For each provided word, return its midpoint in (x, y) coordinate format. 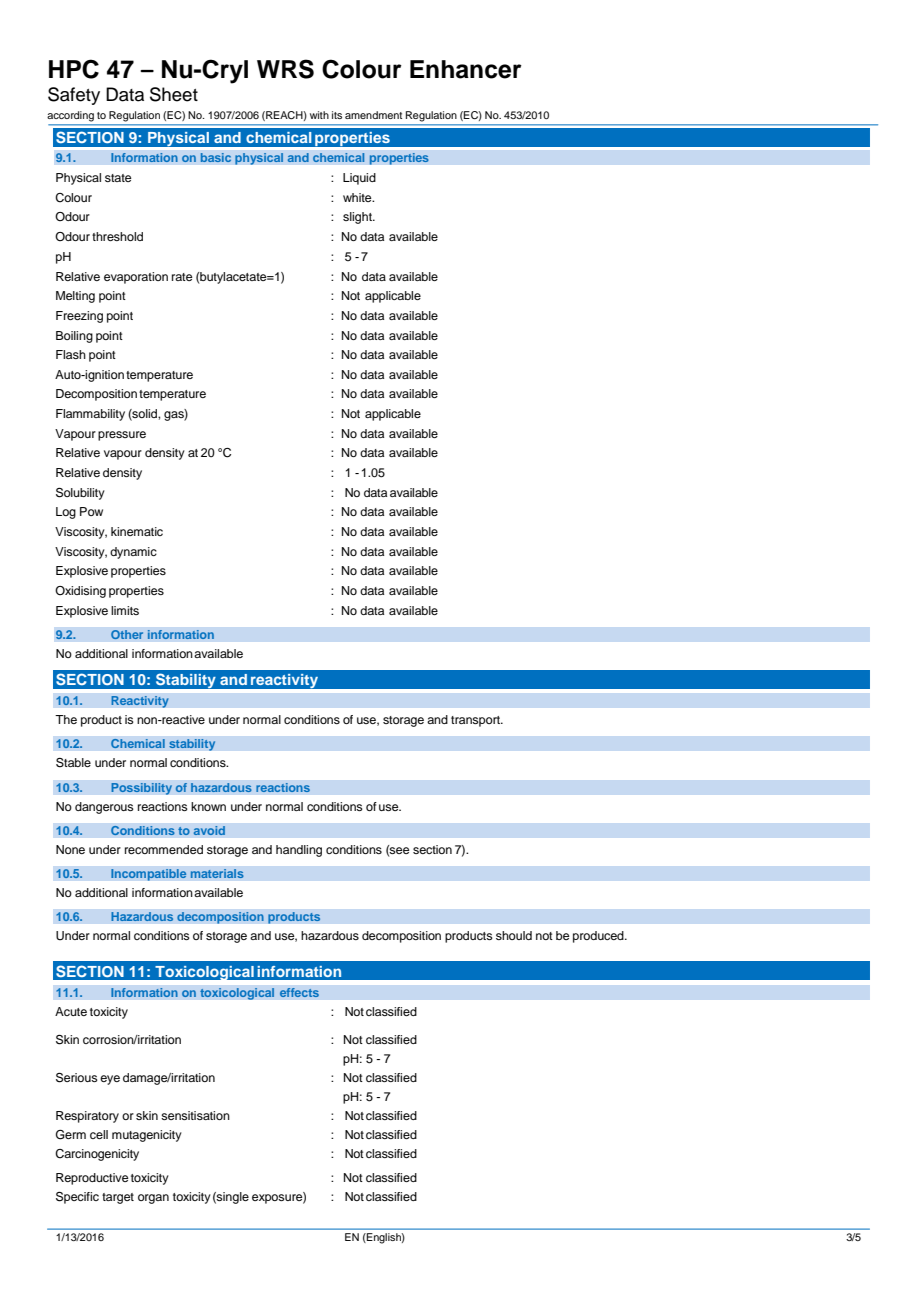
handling (299, 851)
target (118, 1198)
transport (476, 721)
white (358, 197)
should (514, 935)
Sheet (174, 94)
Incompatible (149, 875)
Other (127, 635)
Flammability (90, 415)
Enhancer (466, 69)
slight (358, 218)
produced (599, 937)
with (319, 115)
